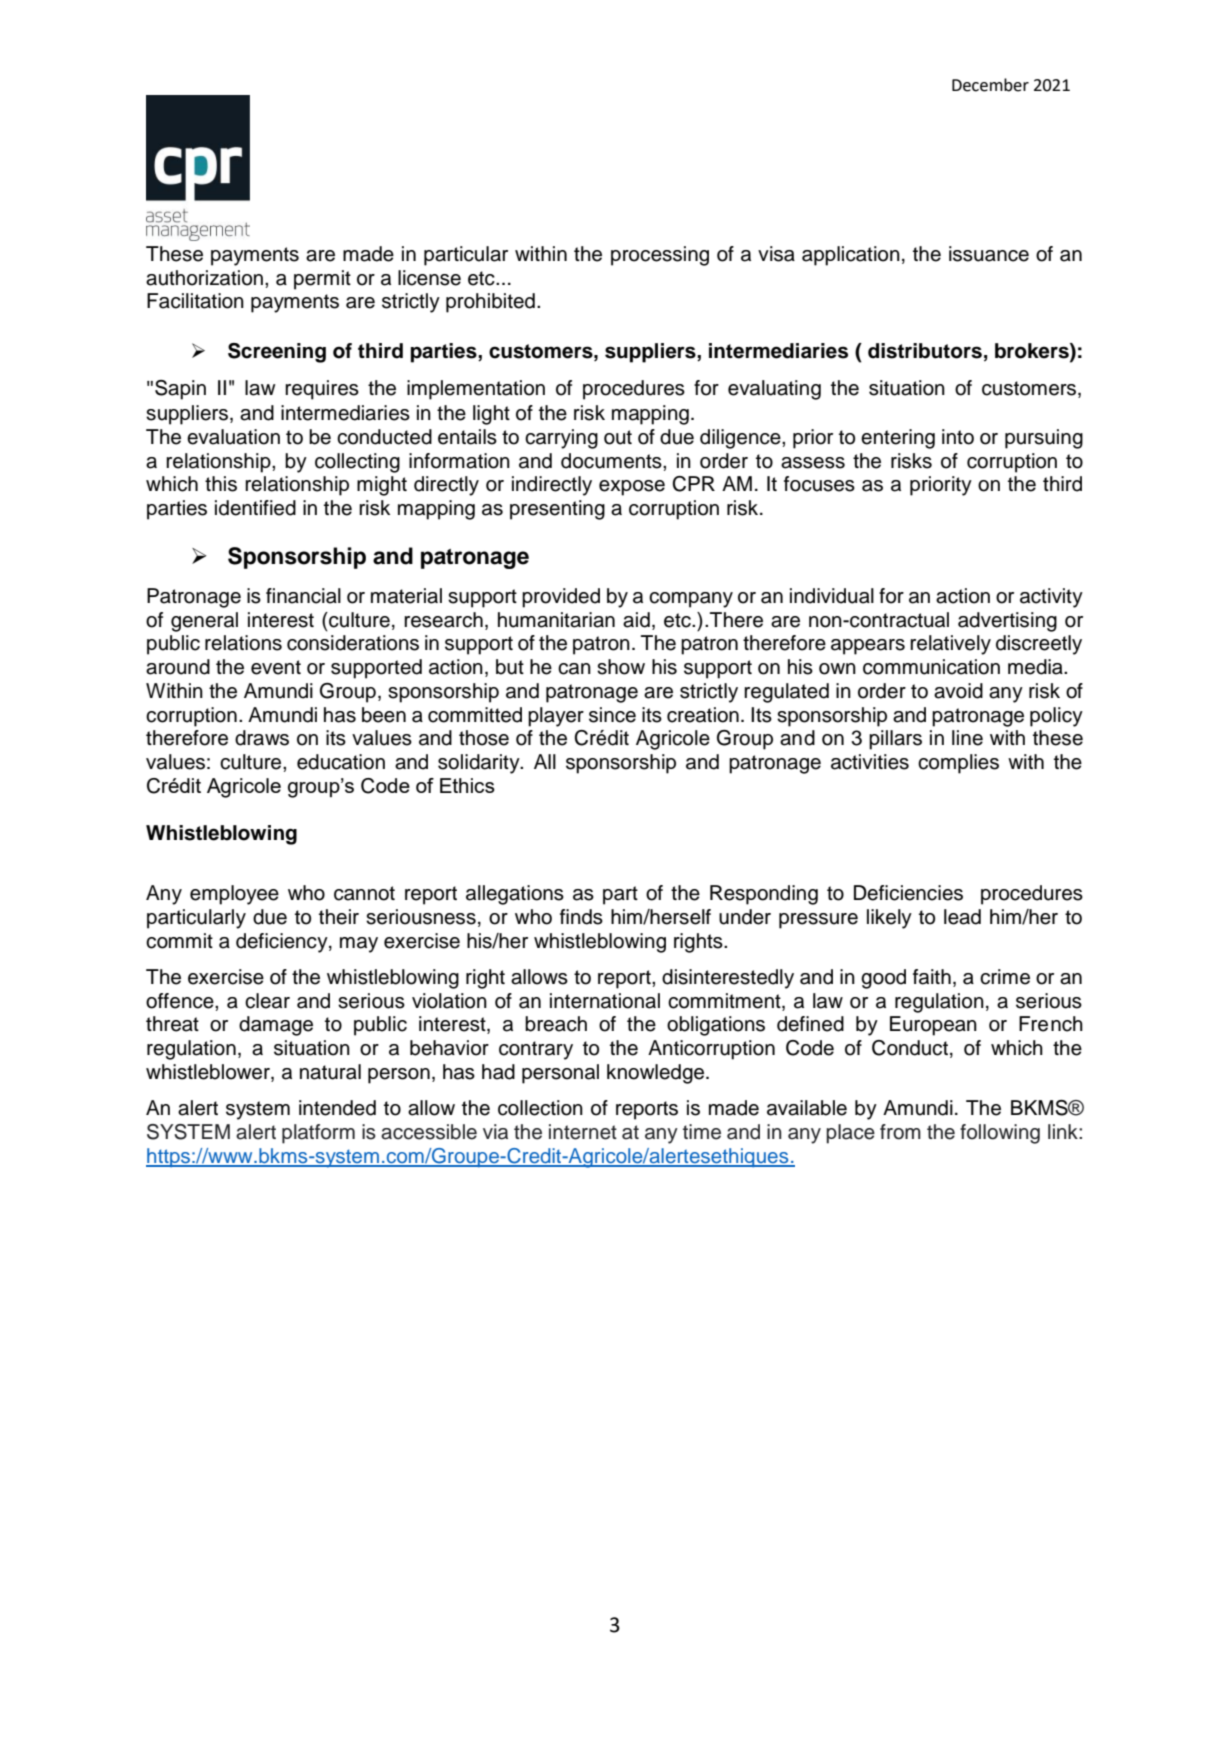 The width and height of the document is (1230, 1739). I want to click on evaluation, so click(233, 437).
